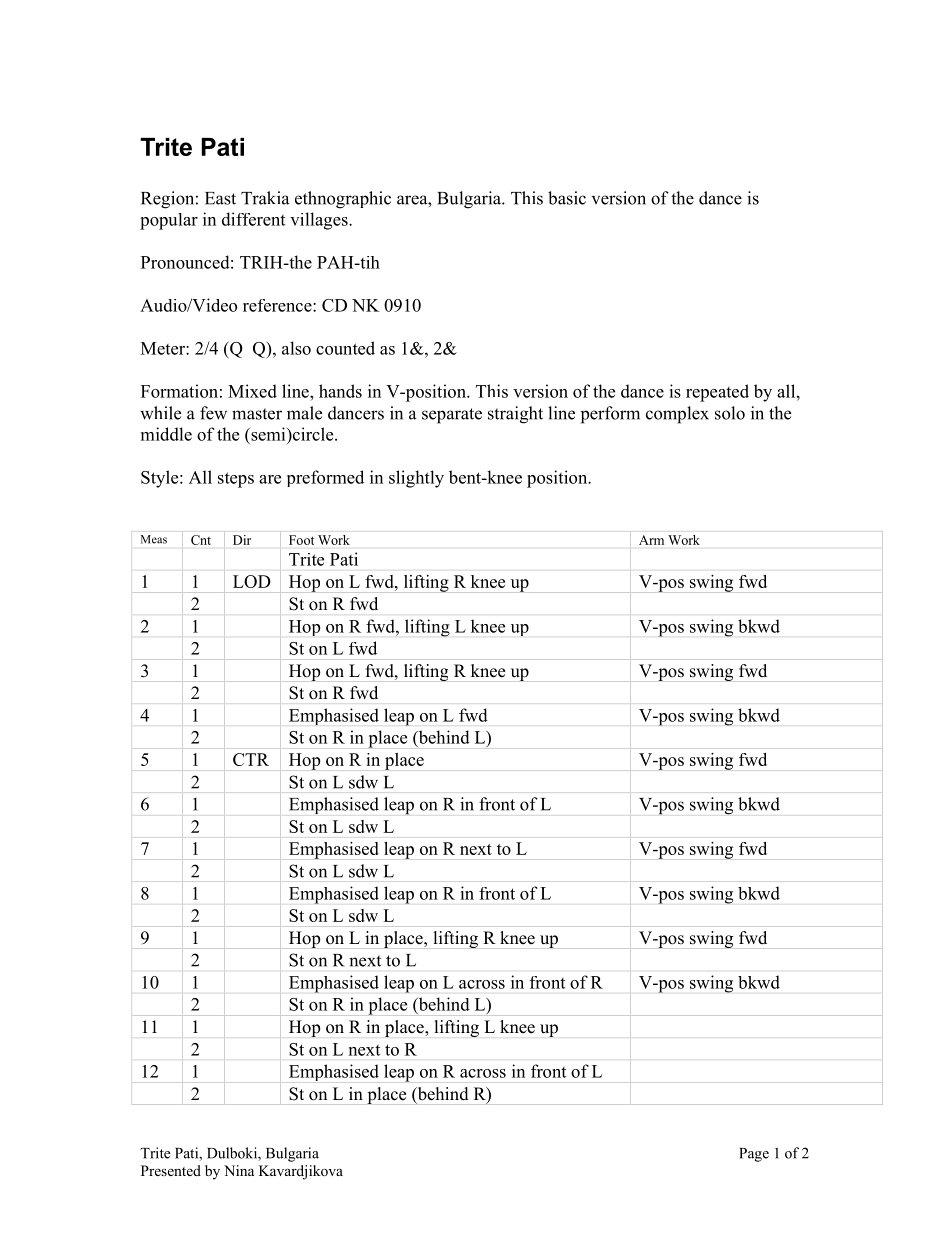 The height and width of the screenshot is (1233, 952). What do you see at coordinates (754, 1155) in the screenshot?
I see `Page` at bounding box center [754, 1155].
